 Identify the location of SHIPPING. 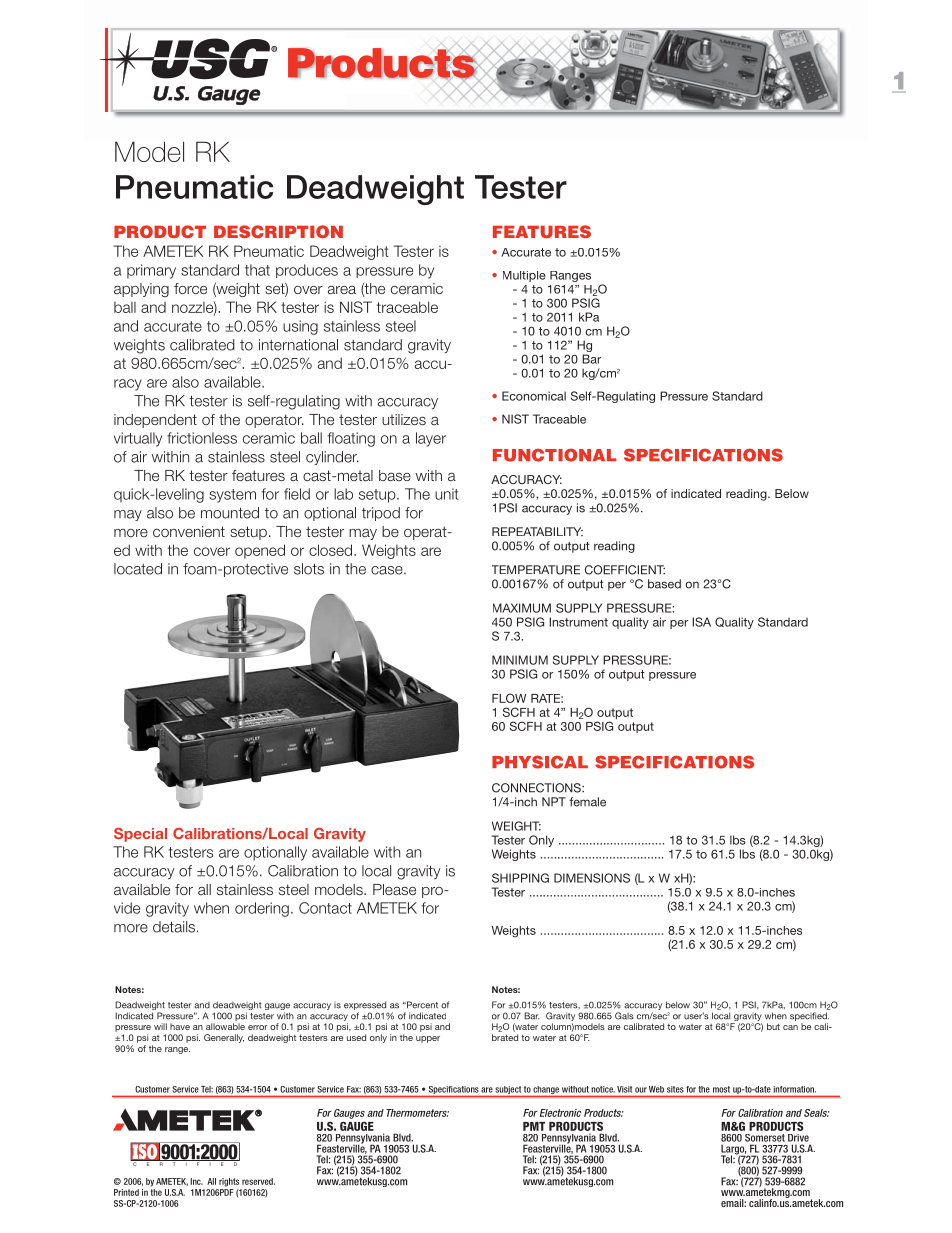
(520, 878).
